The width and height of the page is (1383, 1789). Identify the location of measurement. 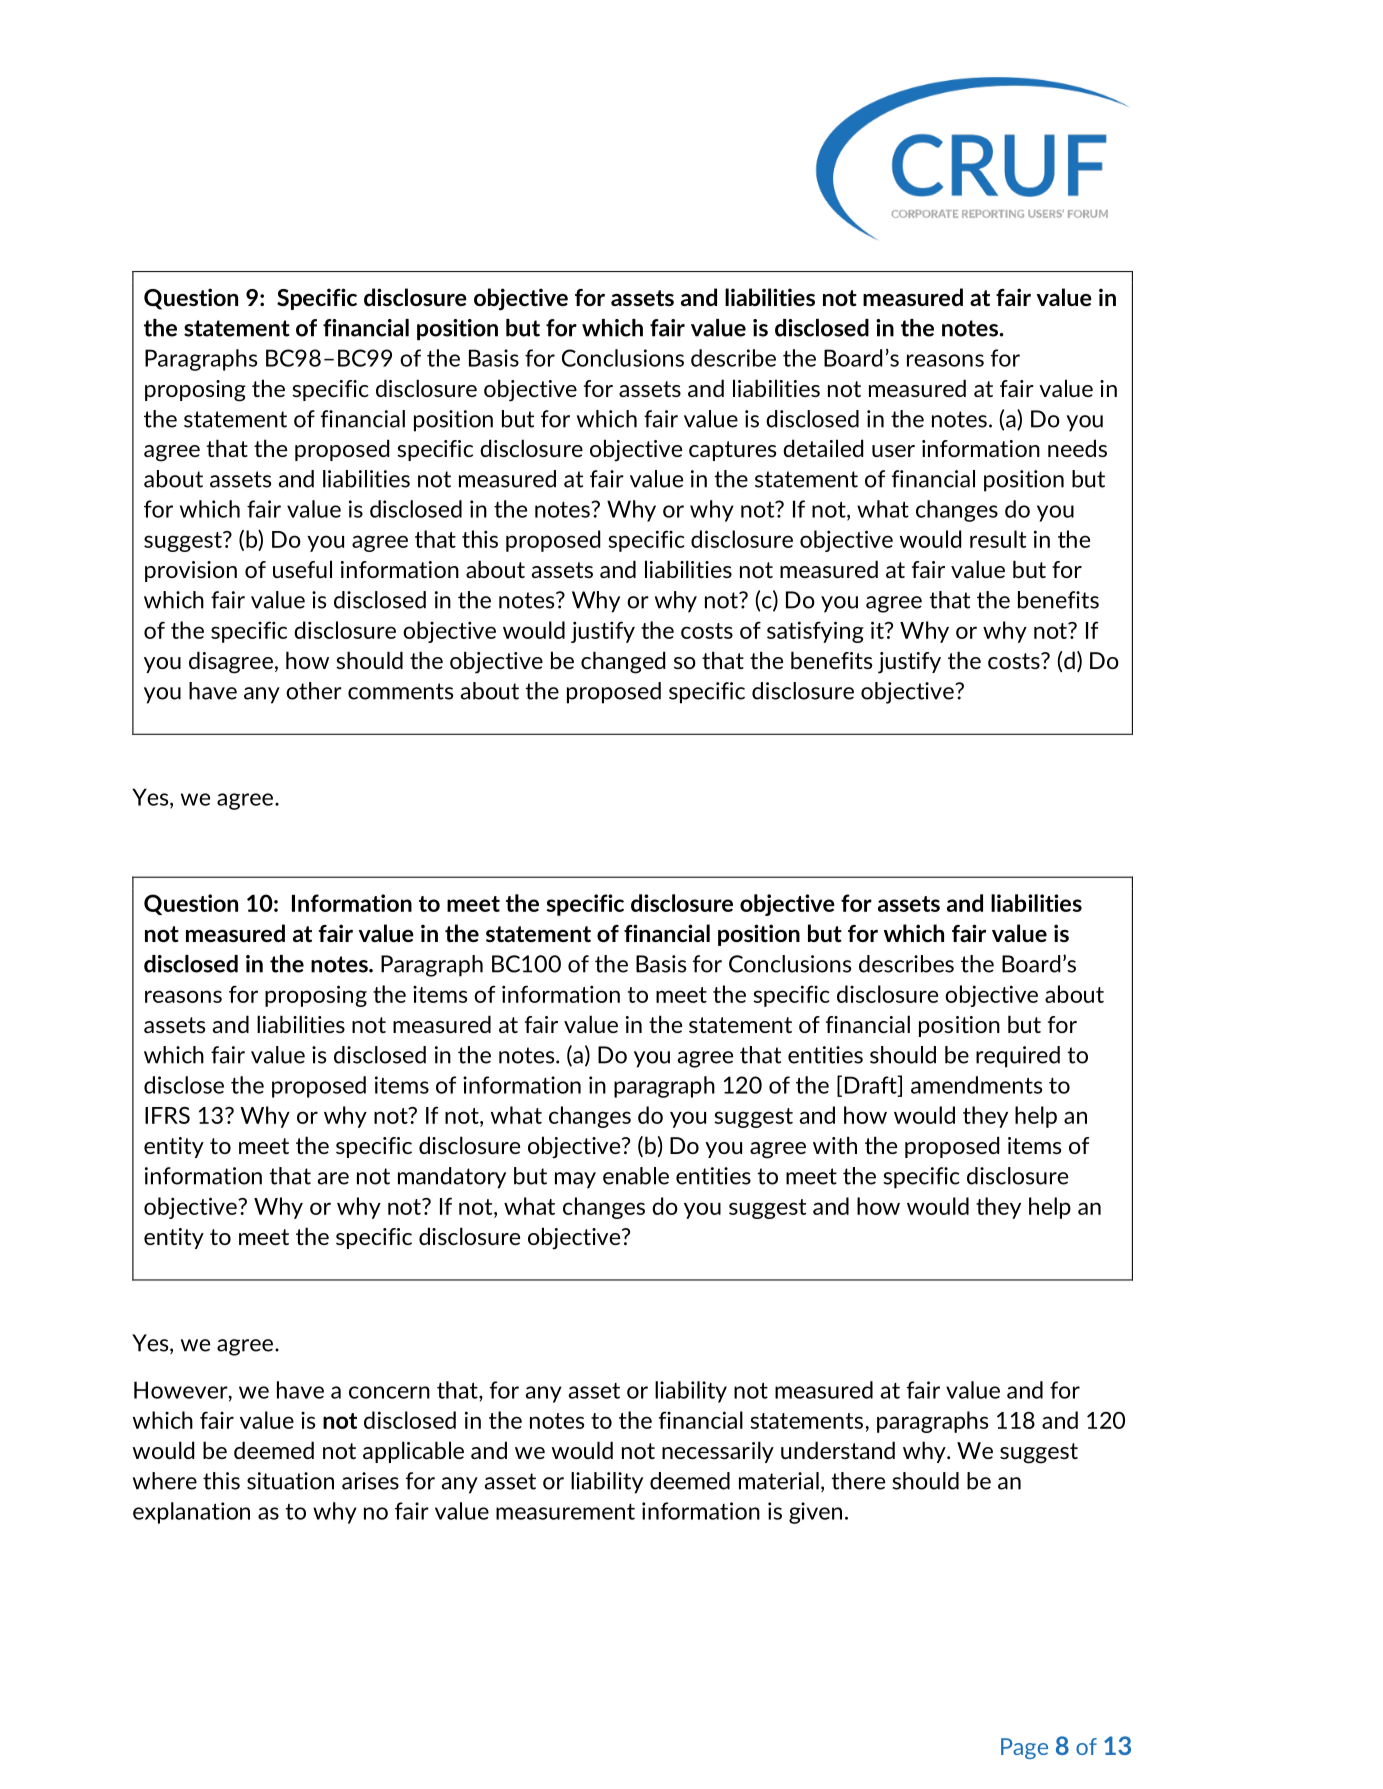
(565, 1512).
